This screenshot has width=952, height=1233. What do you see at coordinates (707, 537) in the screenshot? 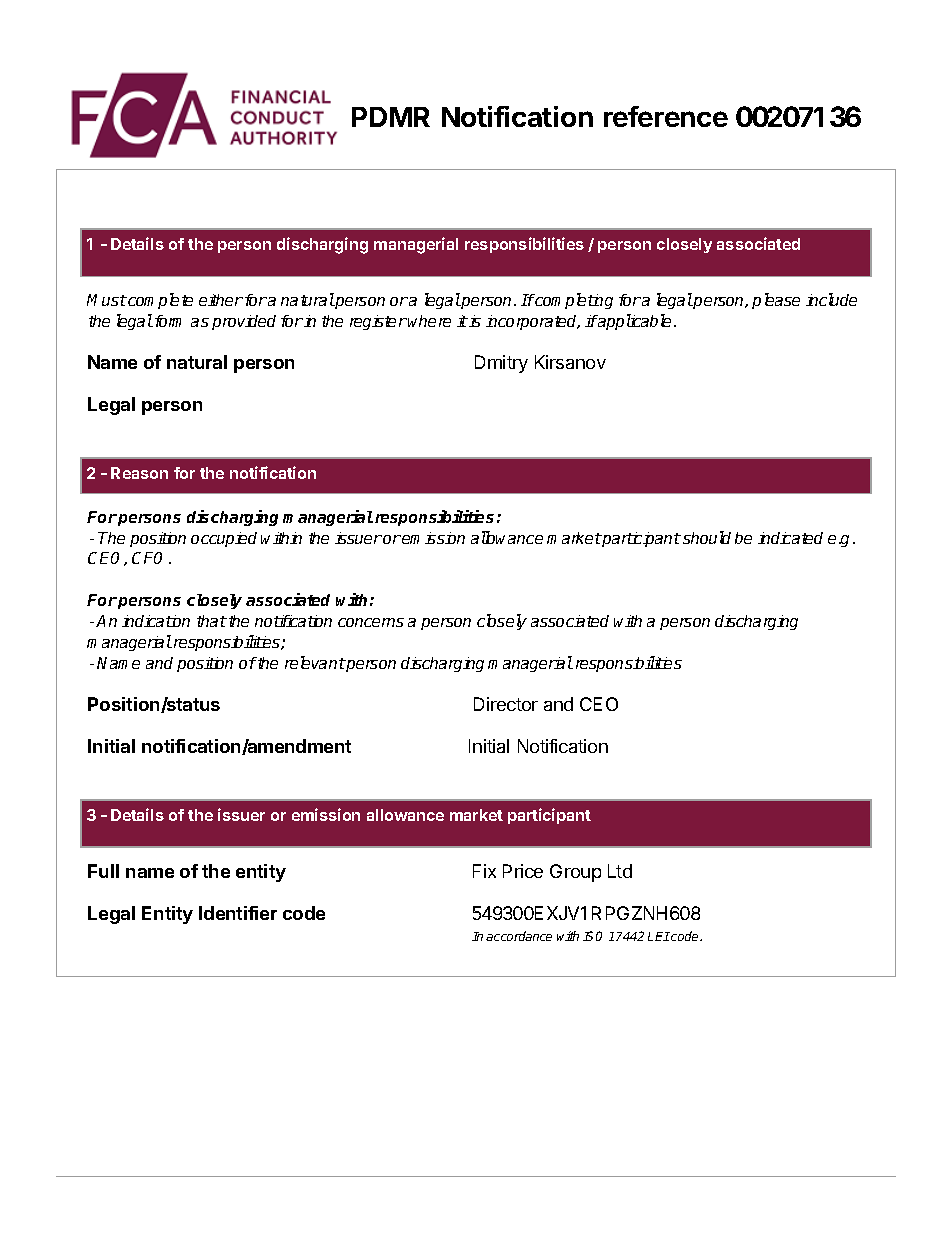
I see `should` at bounding box center [707, 537].
